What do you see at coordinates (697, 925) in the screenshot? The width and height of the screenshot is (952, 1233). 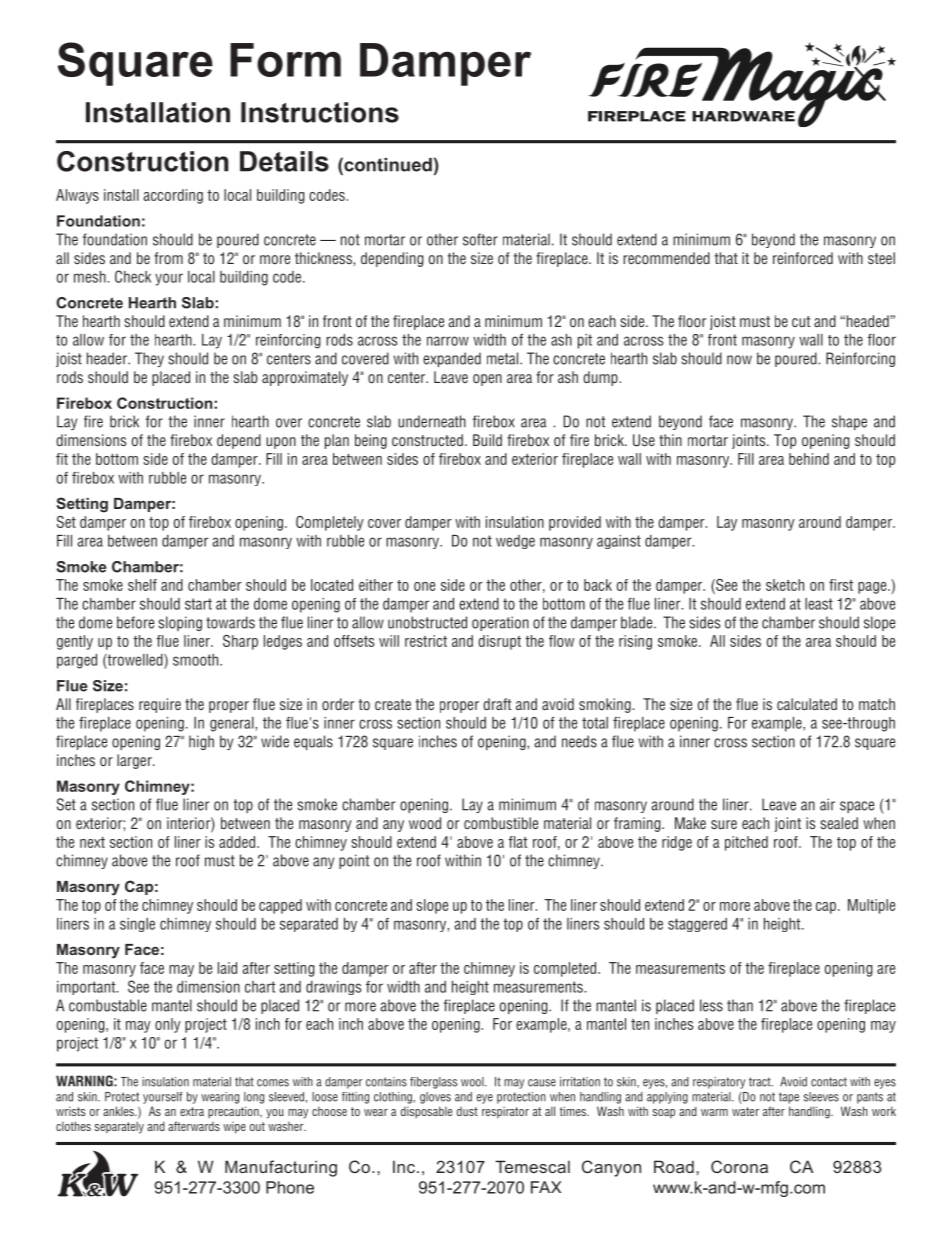 I see `staggered` at bounding box center [697, 925].
